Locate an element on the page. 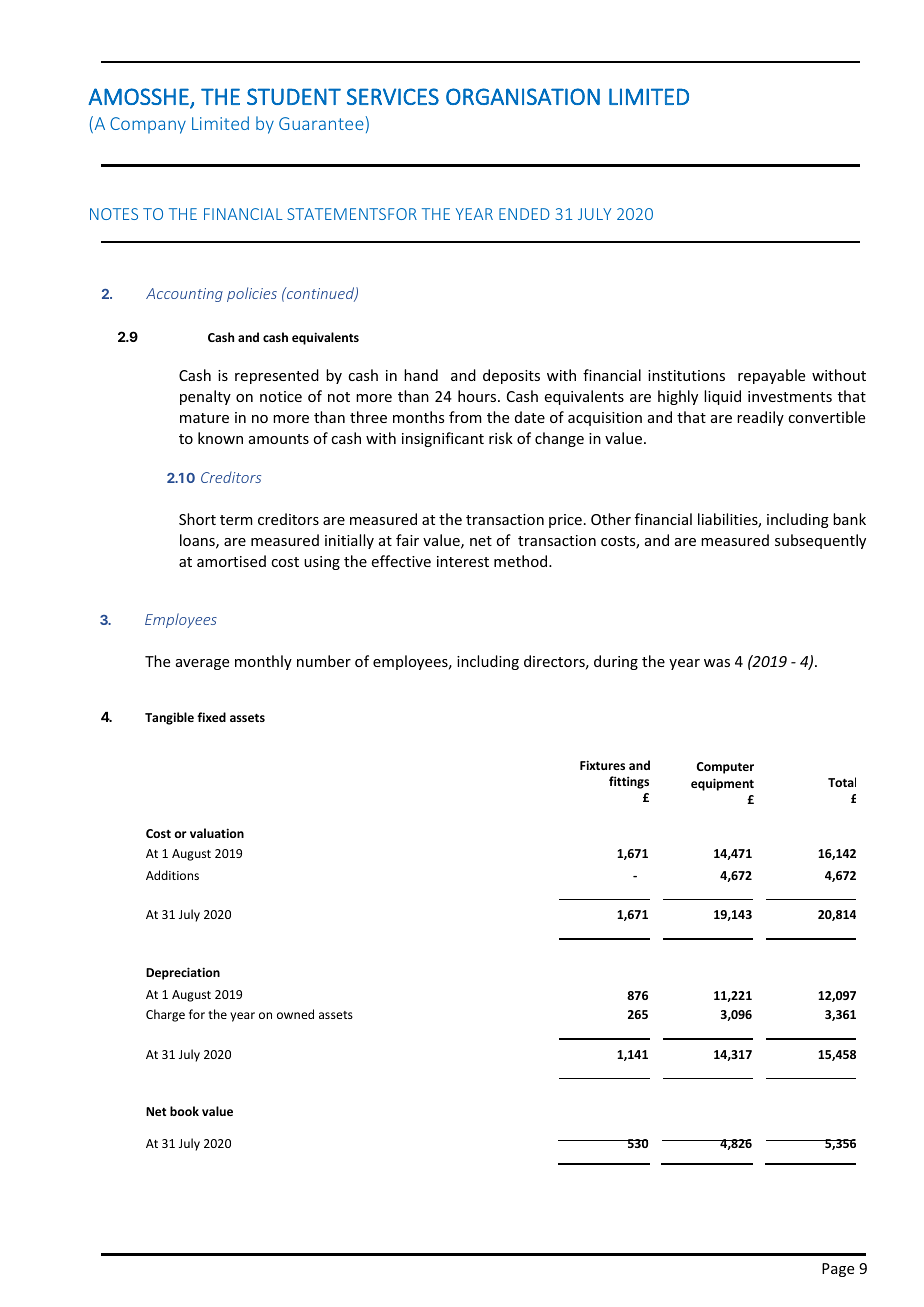 The image size is (924, 1307). owned is located at coordinates (295, 1014).
